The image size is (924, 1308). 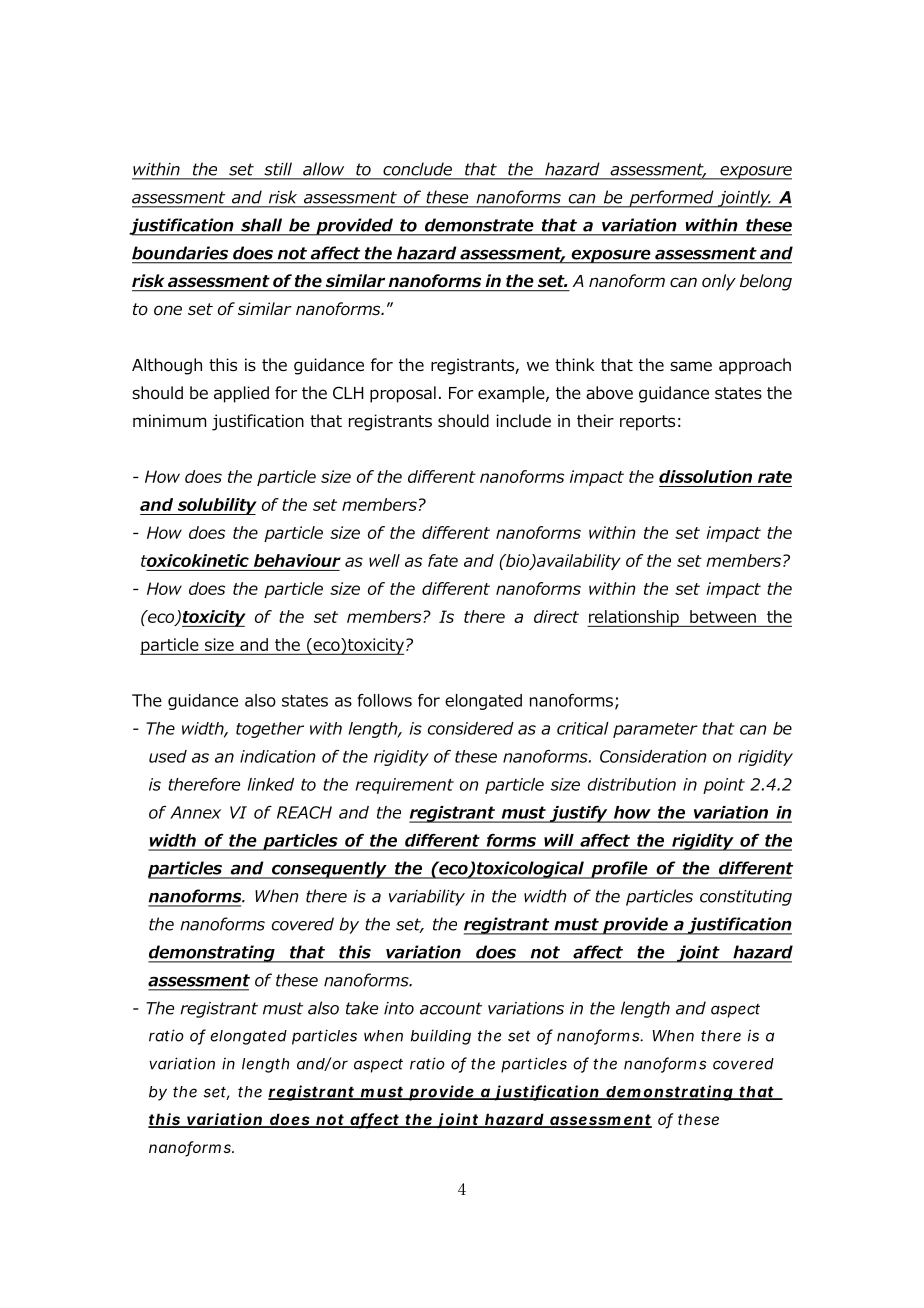 What do you see at coordinates (443, 560) in the document?
I see `fate` at bounding box center [443, 560].
